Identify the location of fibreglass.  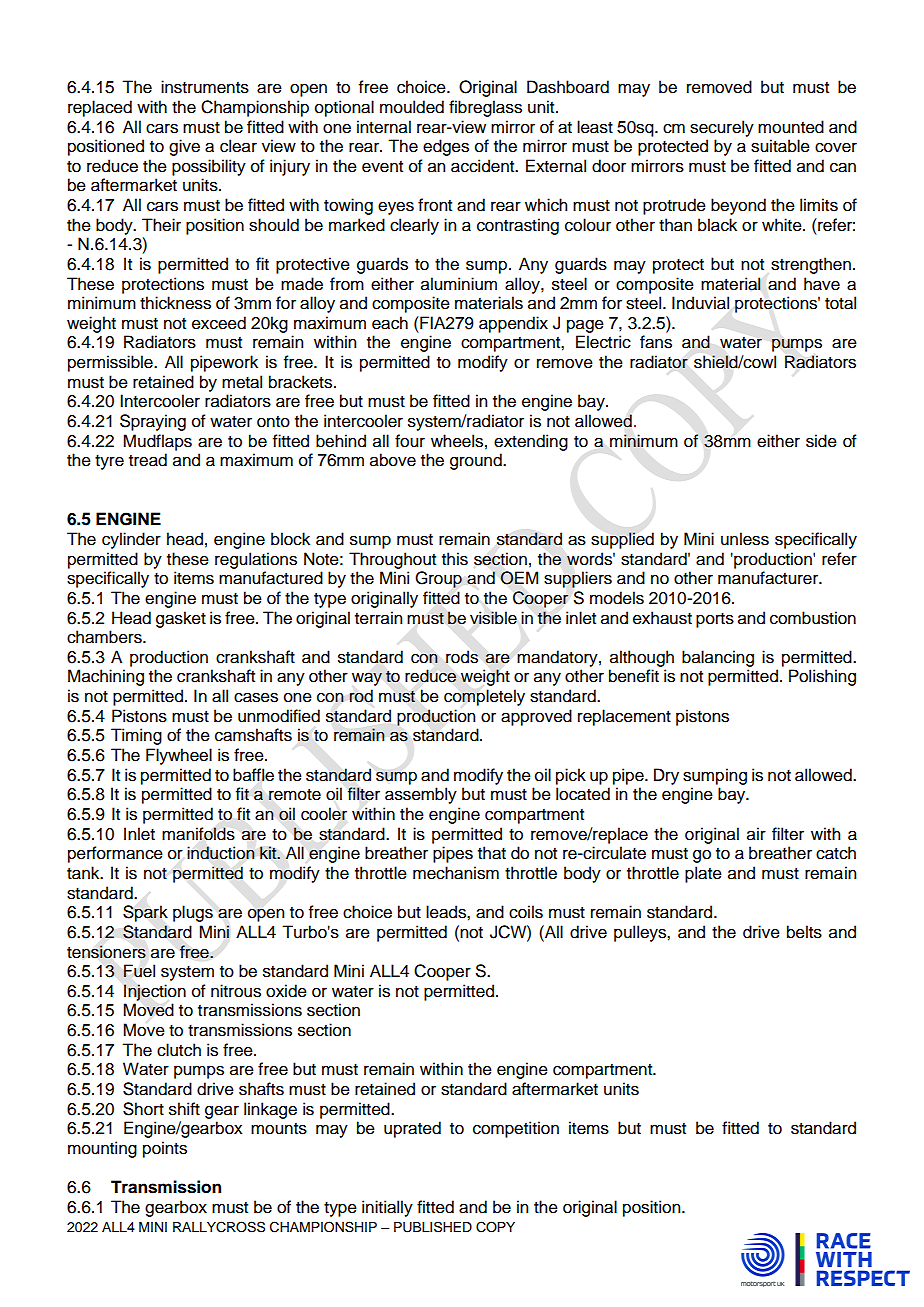
(485, 108).
